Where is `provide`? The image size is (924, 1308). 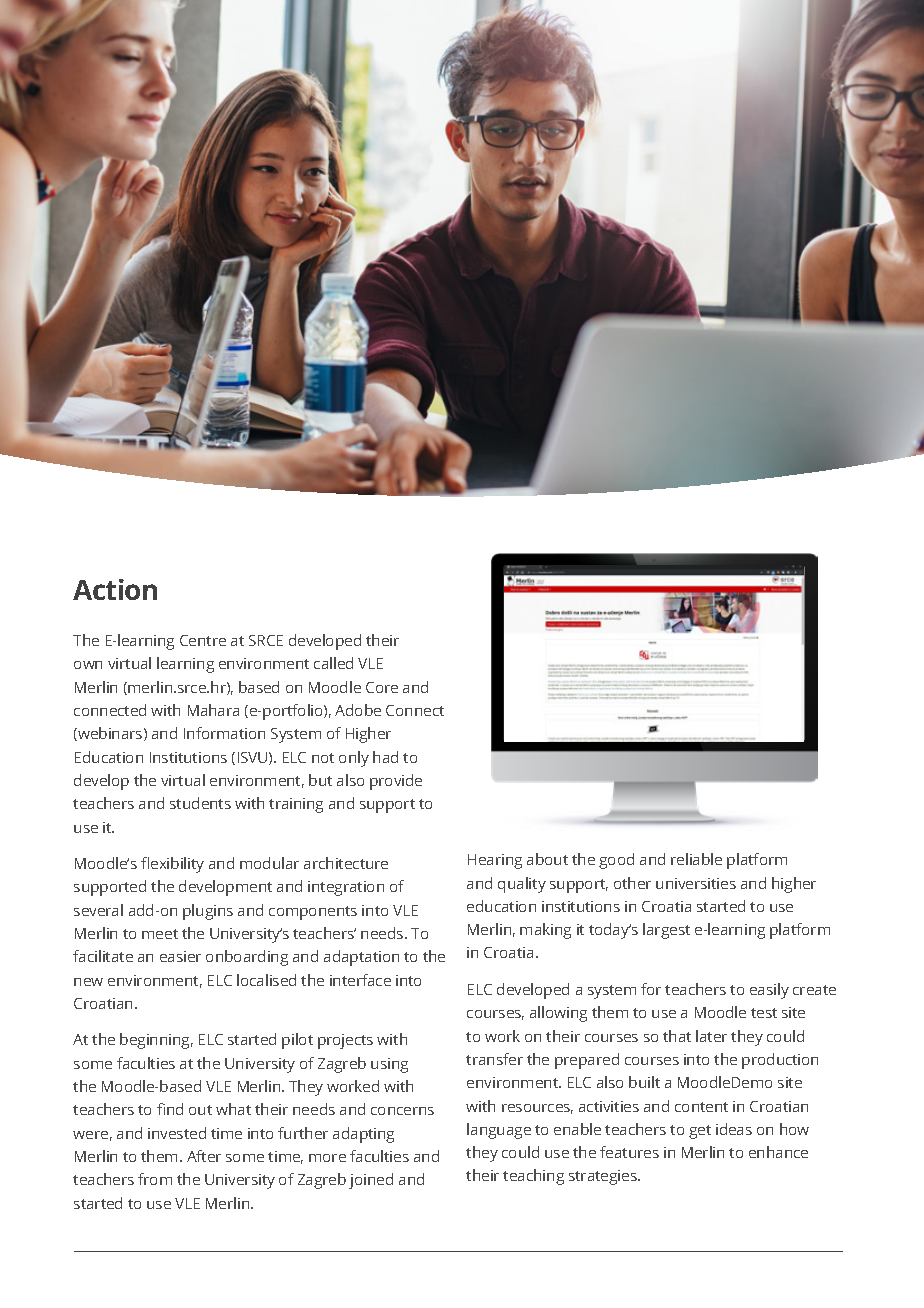
provide is located at coordinates (396, 782).
